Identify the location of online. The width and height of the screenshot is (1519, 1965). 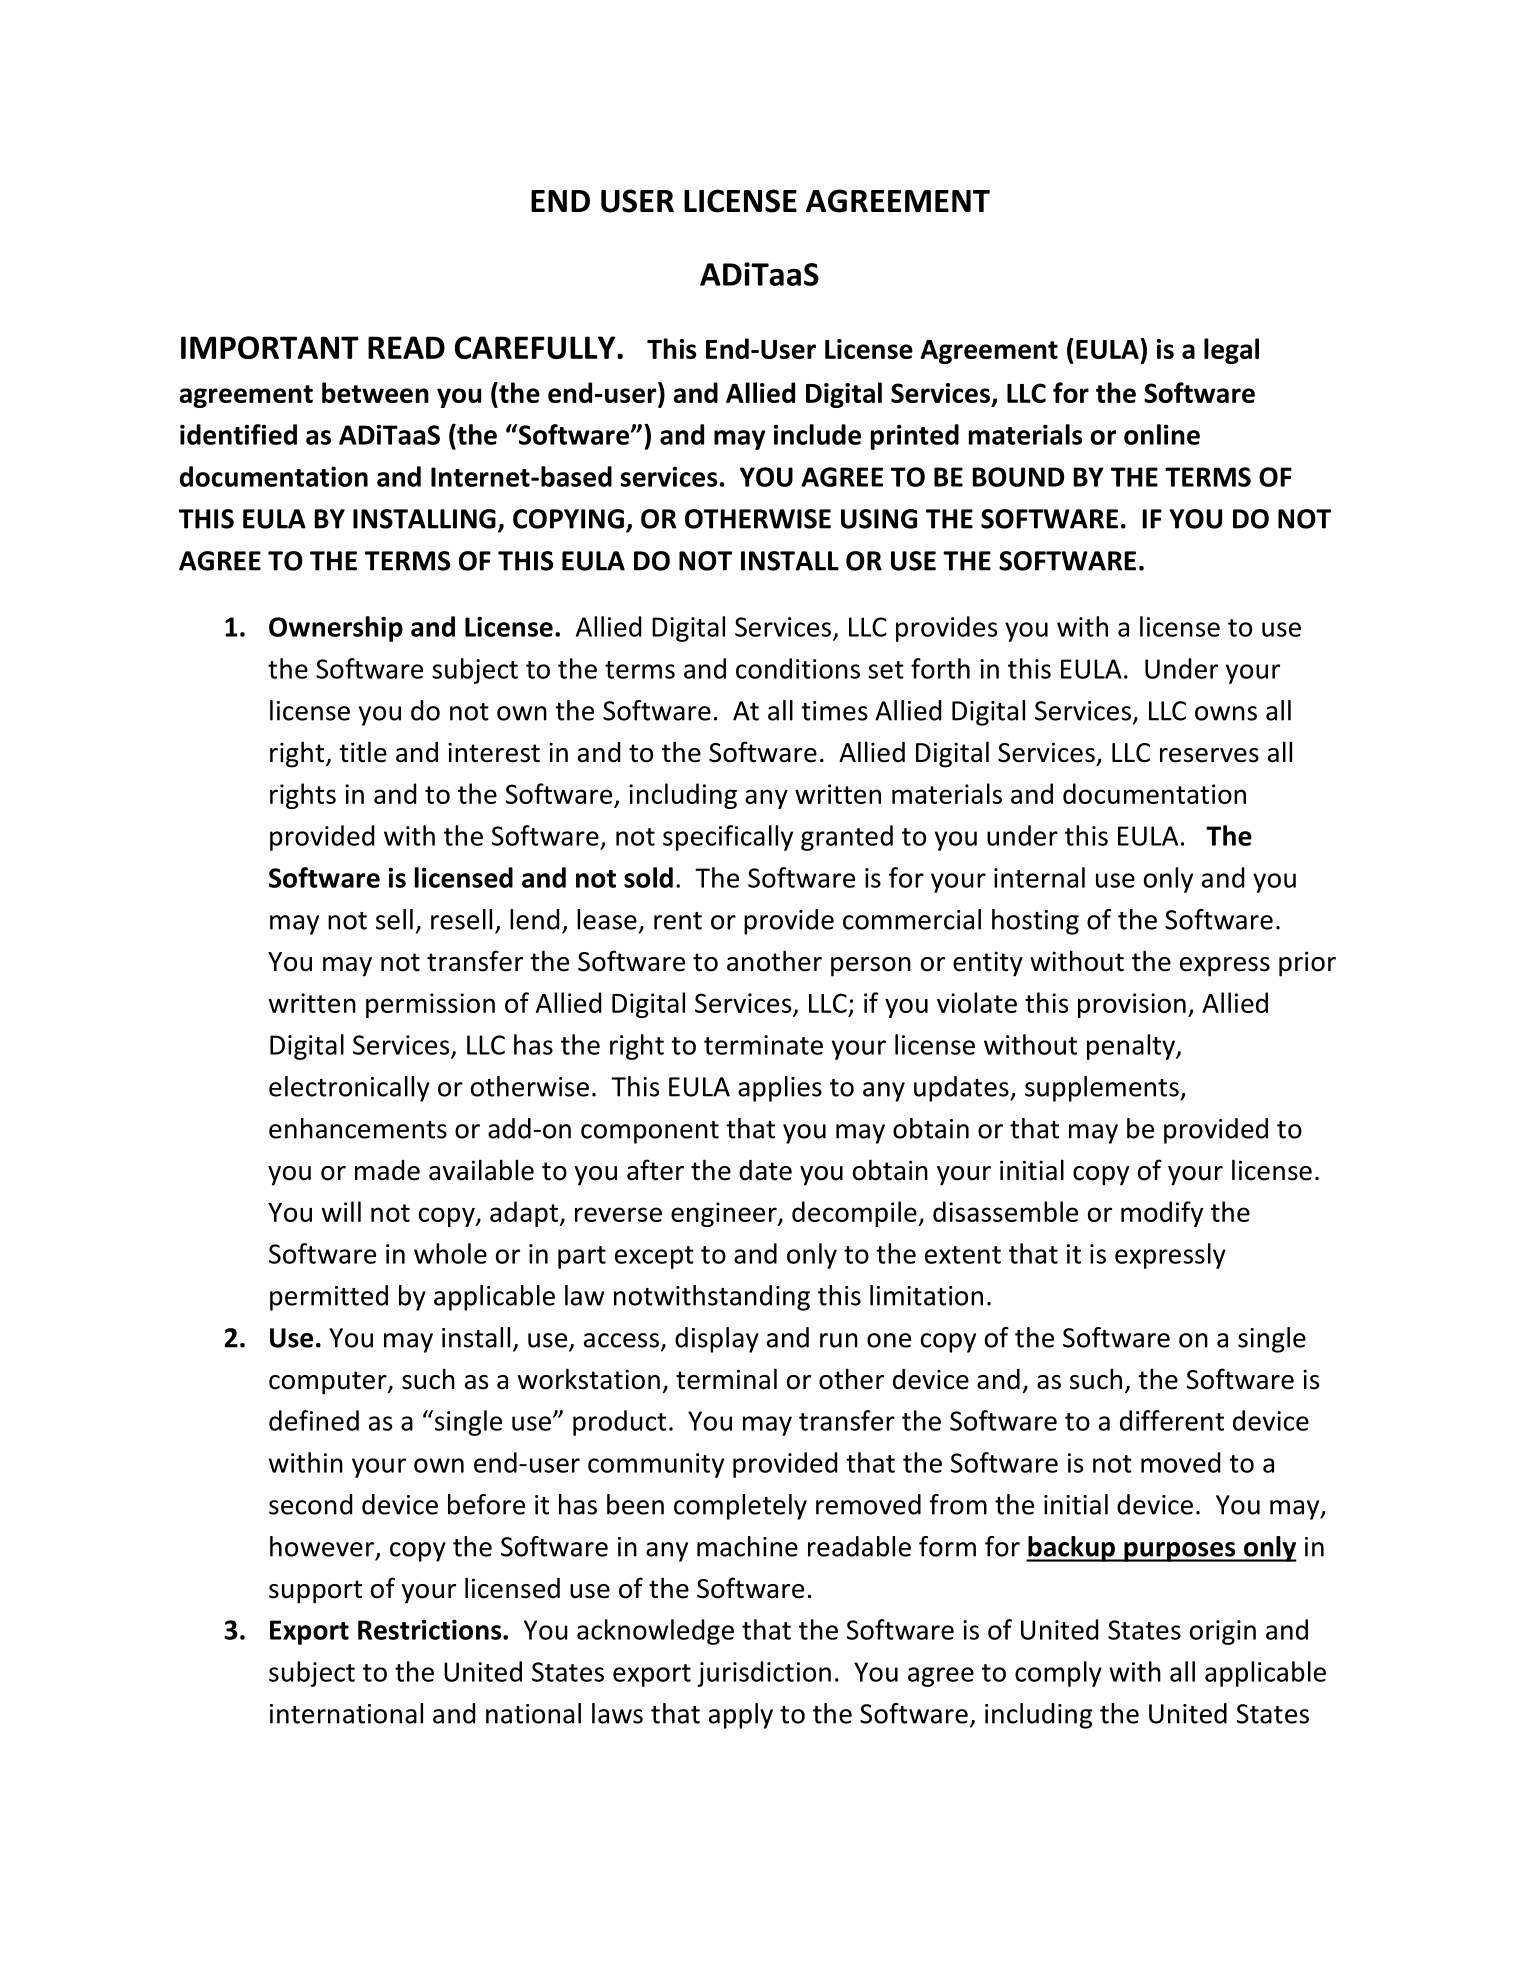
(1162, 434).
